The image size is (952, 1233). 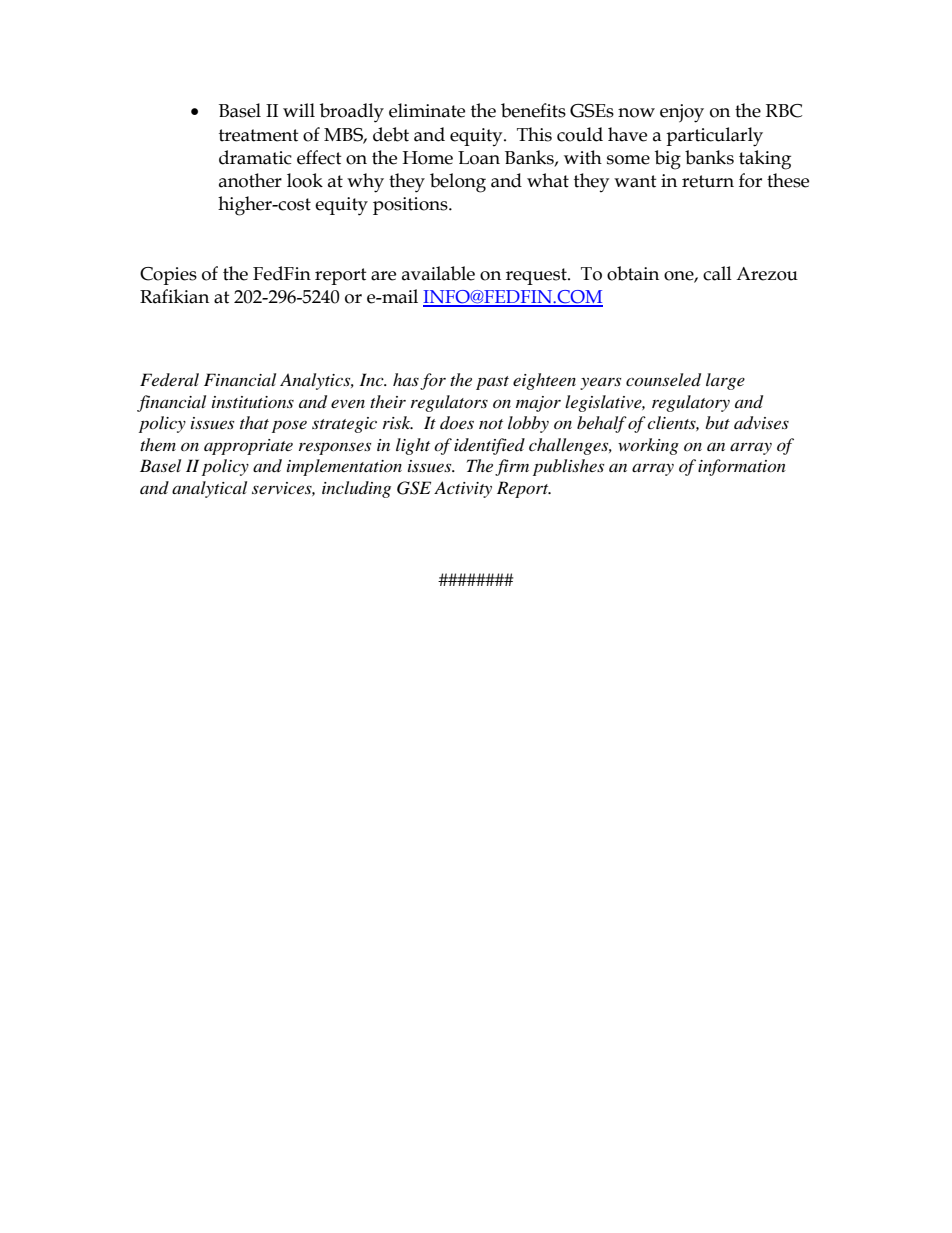 What do you see at coordinates (725, 381) in the screenshot?
I see `large` at bounding box center [725, 381].
